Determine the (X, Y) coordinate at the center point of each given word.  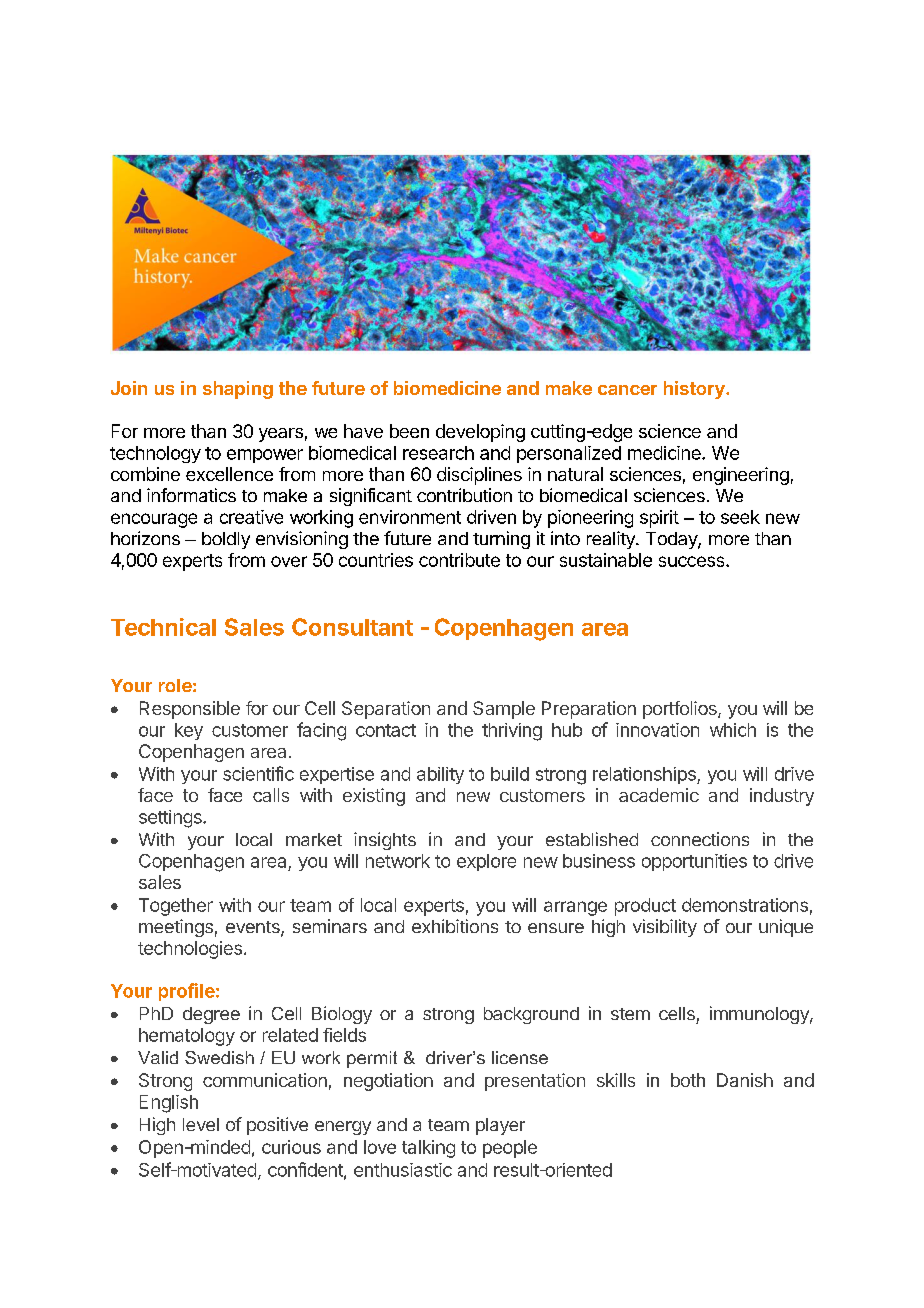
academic (659, 795)
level (201, 1124)
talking (428, 1149)
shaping (238, 390)
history (695, 390)
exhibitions (455, 926)
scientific (258, 773)
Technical (163, 627)
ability (440, 775)
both (688, 1080)
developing (480, 433)
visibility (665, 928)
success (693, 561)
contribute (459, 560)
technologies (190, 950)
